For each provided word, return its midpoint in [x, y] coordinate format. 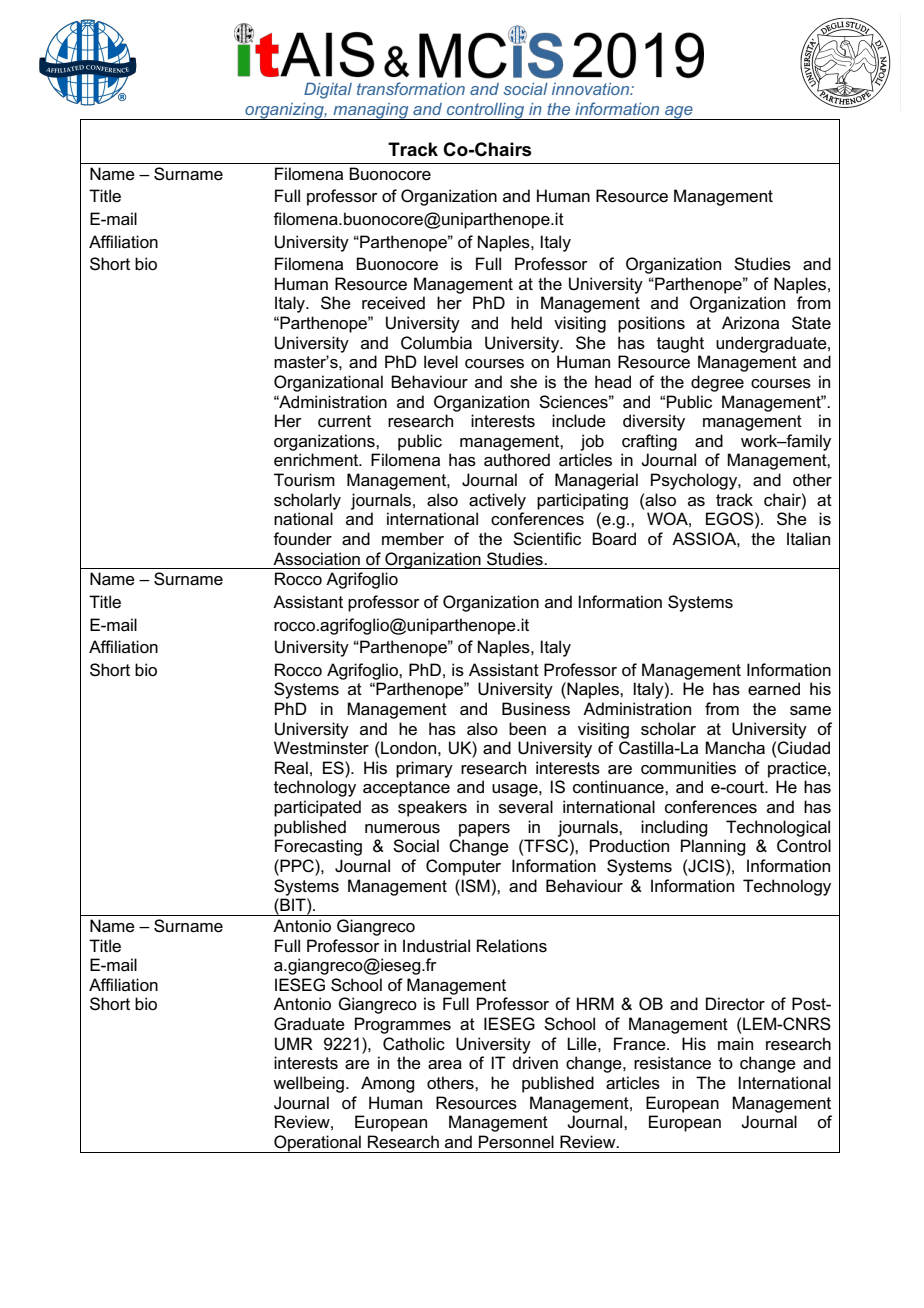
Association [316, 559]
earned [774, 688]
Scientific [547, 539]
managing [371, 111]
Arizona [750, 322]
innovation [592, 89]
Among [387, 1084]
